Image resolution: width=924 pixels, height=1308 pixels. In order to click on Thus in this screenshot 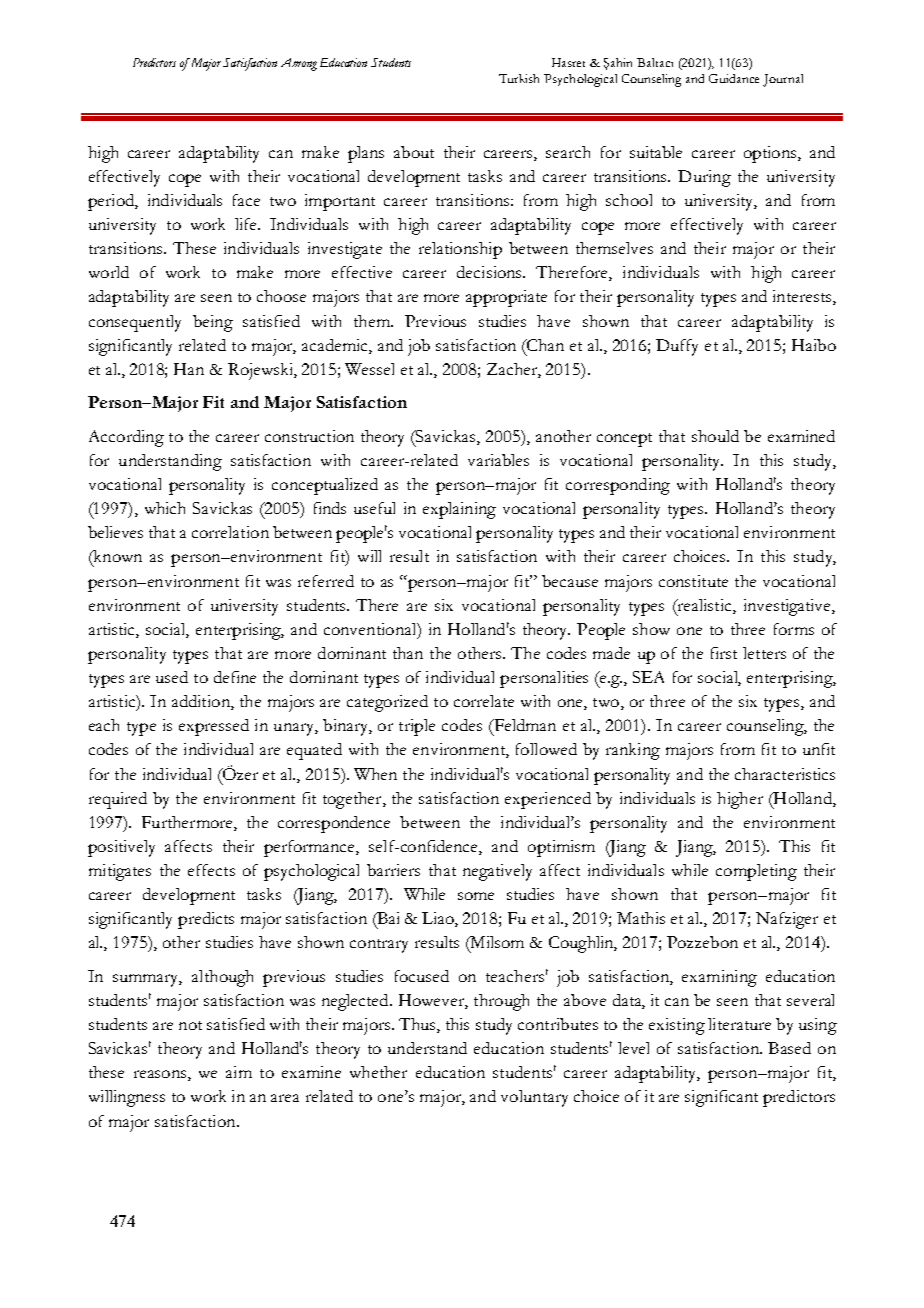, I will do `click(418, 1025)`.
